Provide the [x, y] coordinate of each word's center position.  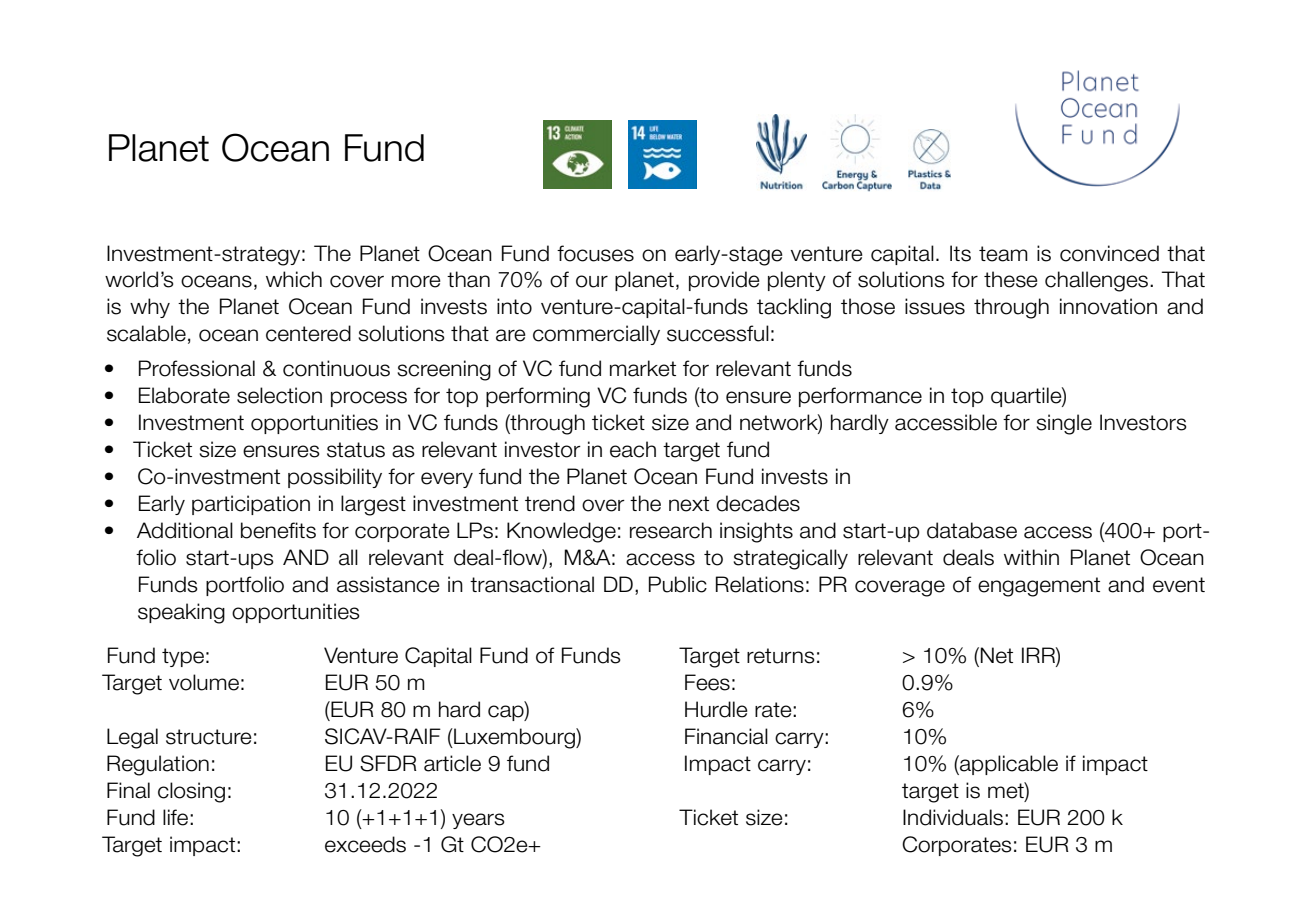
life [177, 817]
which [294, 279]
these [1011, 279]
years [478, 821]
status [356, 450]
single [1064, 424]
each [633, 449]
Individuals [954, 817]
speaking [181, 613]
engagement [1039, 587]
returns [781, 656]
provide [724, 281]
